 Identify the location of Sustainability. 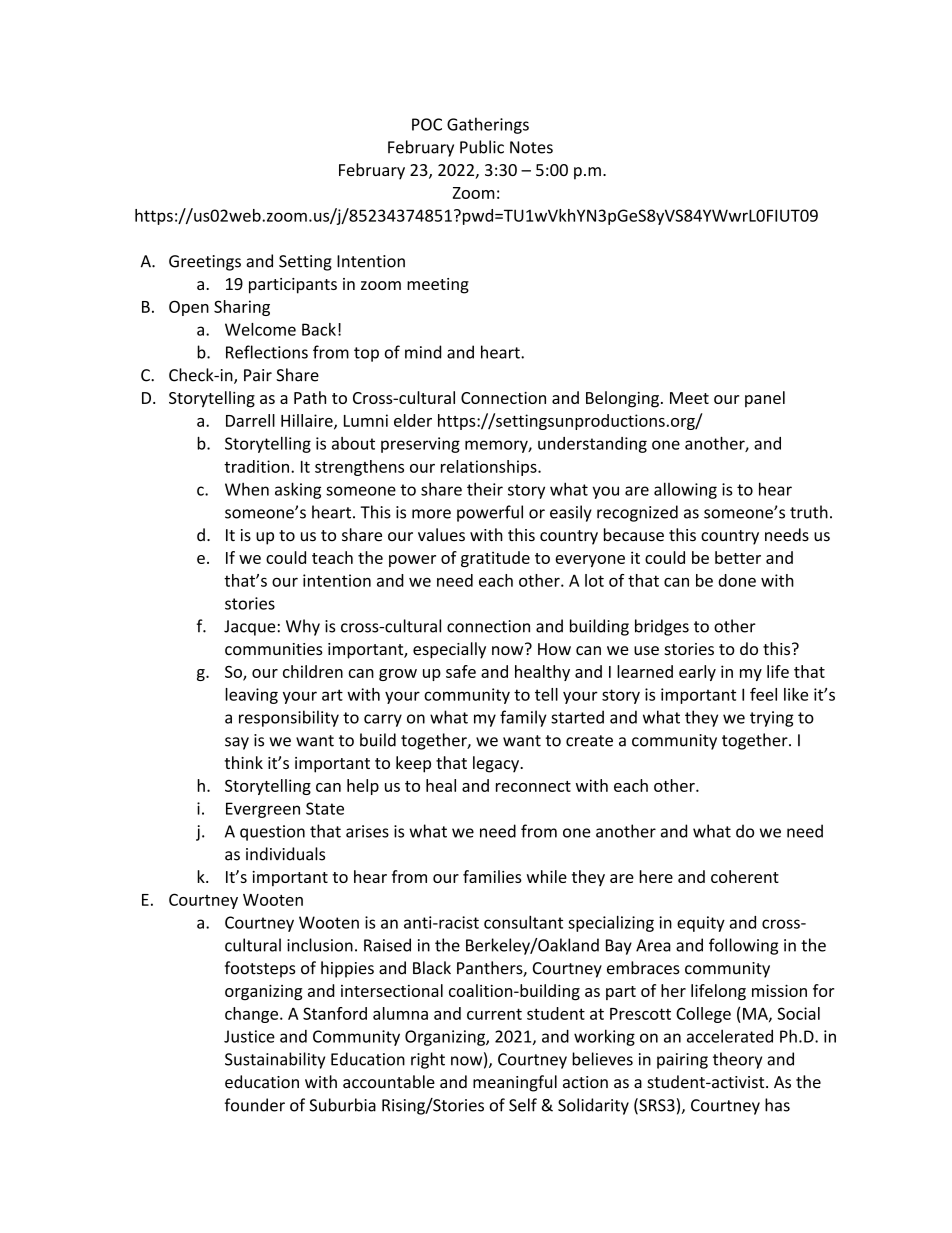
(275, 1060).
